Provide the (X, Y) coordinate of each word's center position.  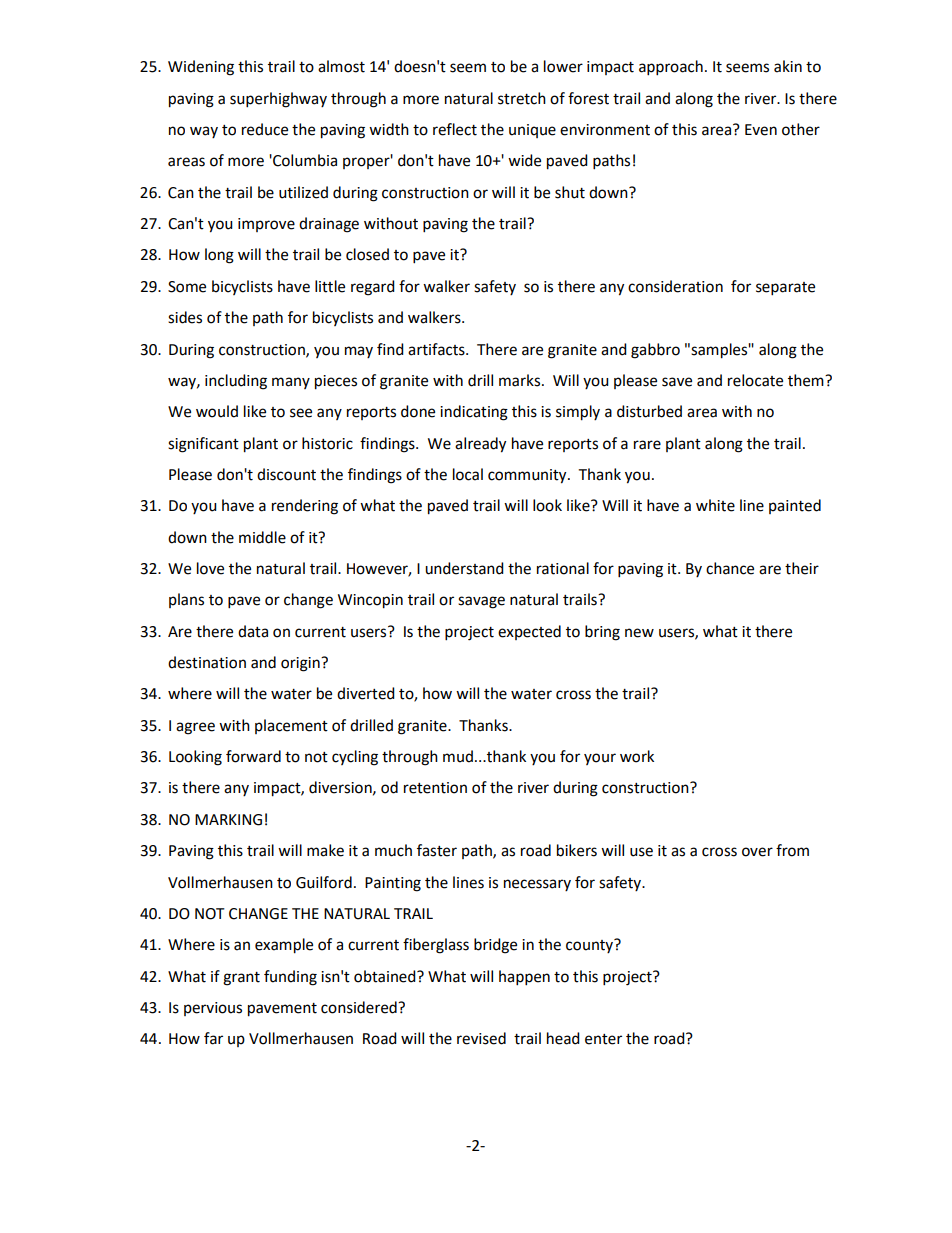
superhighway (278, 100)
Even (761, 130)
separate (785, 289)
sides (185, 317)
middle (262, 537)
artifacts (437, 349)
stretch (522, 98)
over (757, 852)
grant (241, 979)
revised (481, 1038)
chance (730, 568)
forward (253, 756)
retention (435, 788)
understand (464, 568)
